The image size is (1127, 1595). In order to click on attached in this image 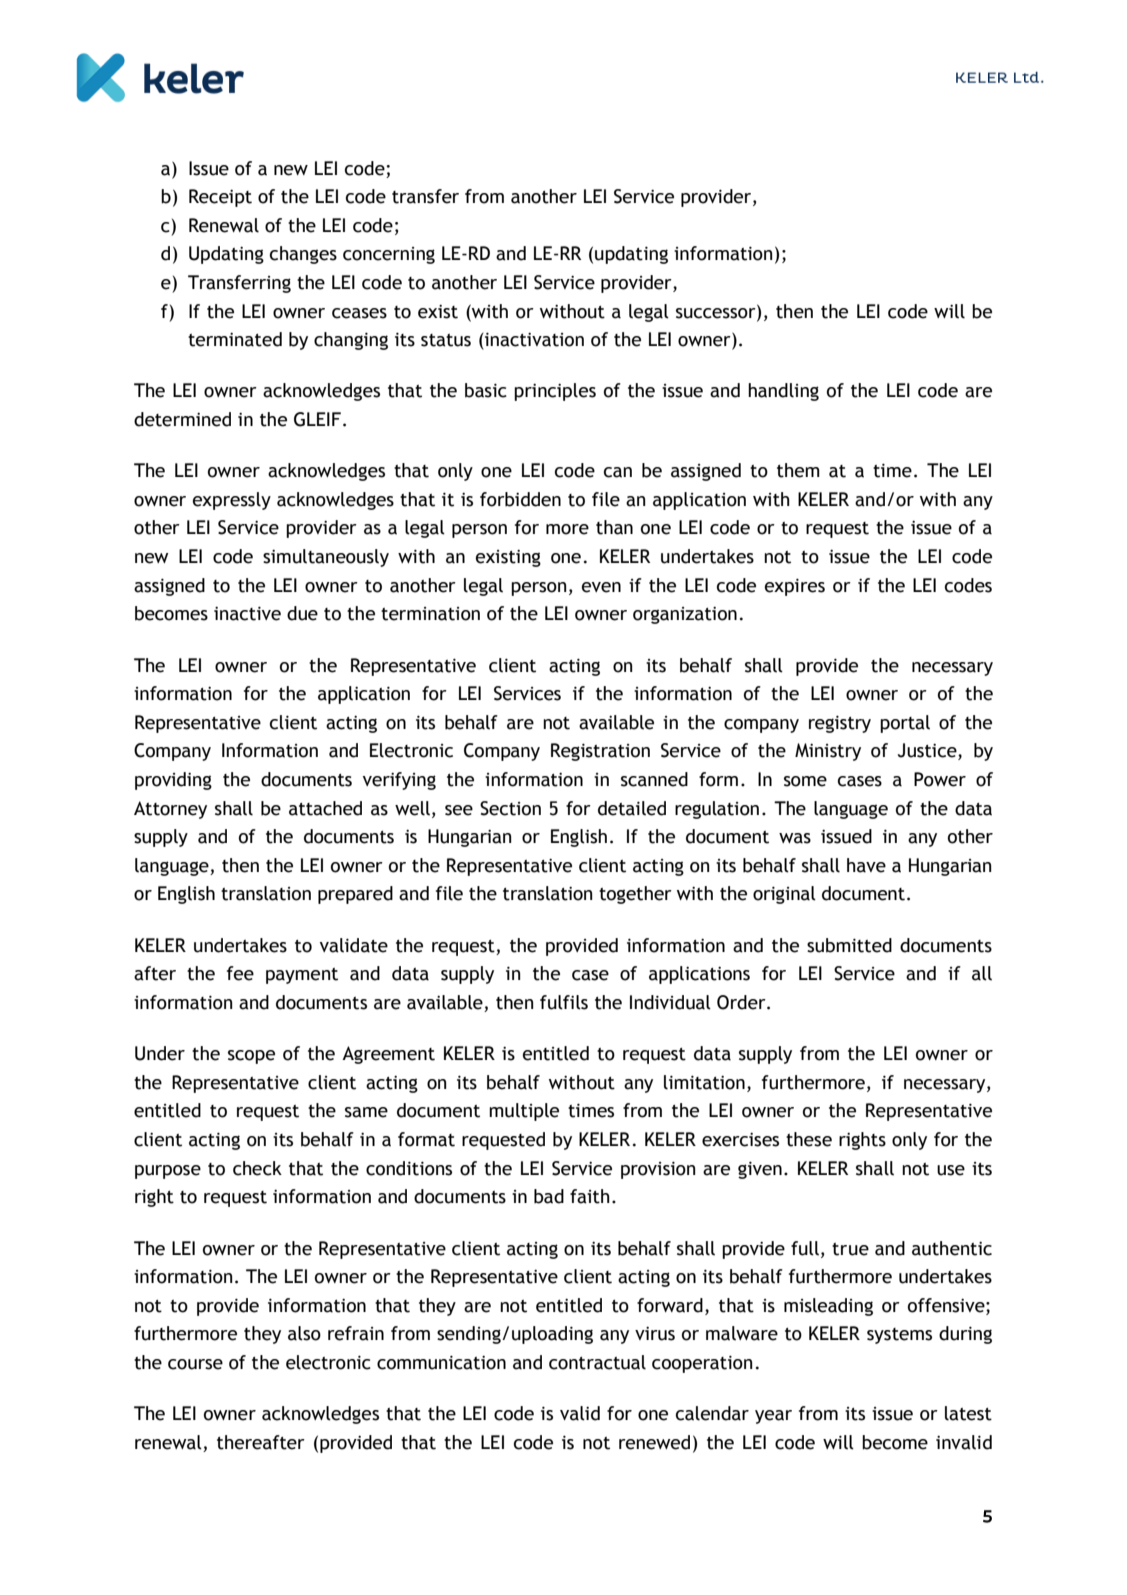, I will do `click(325, 808)`.
